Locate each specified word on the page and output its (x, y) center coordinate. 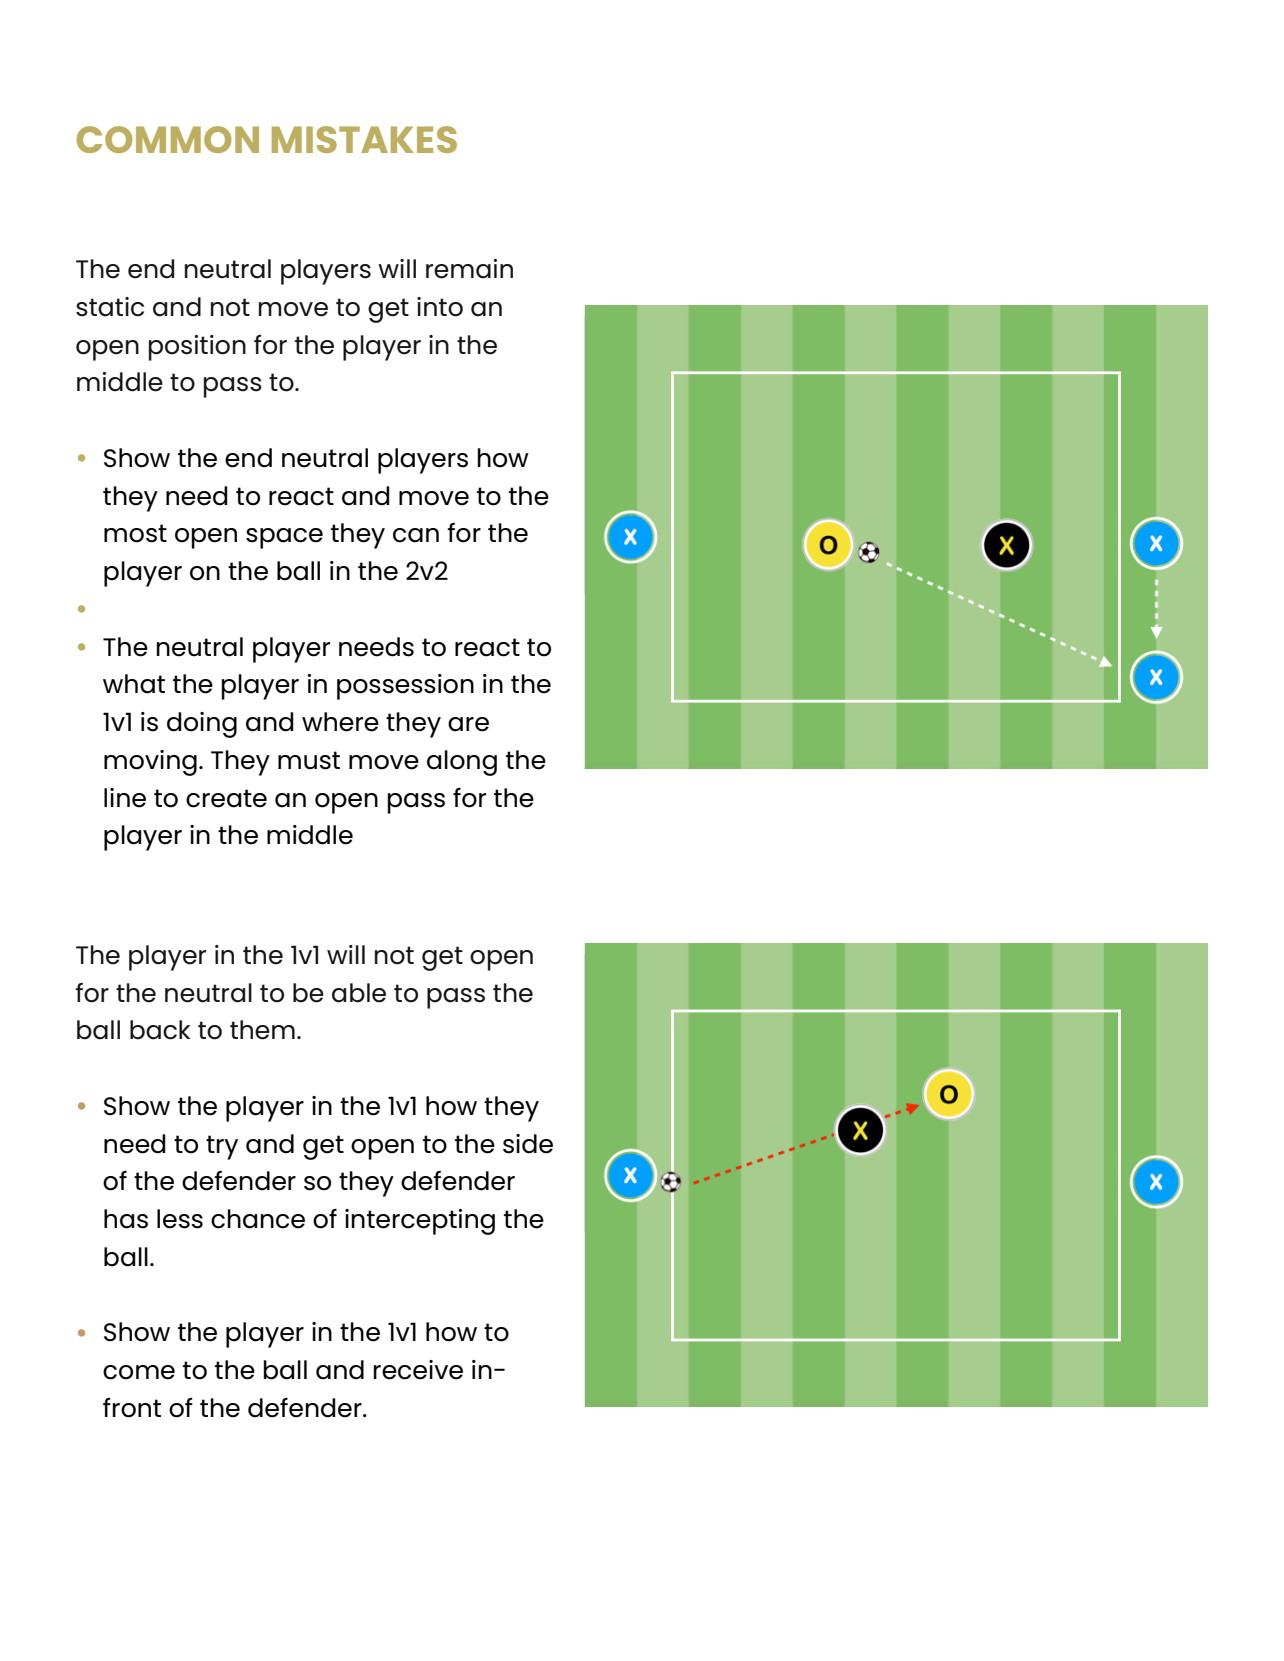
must (309, 760)
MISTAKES (364, 139)
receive (418, 1370)
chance (258, 1219)
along (462, 763)
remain (469, 269)
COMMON (168, 139)
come (139, 1372)
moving (150, 763)
